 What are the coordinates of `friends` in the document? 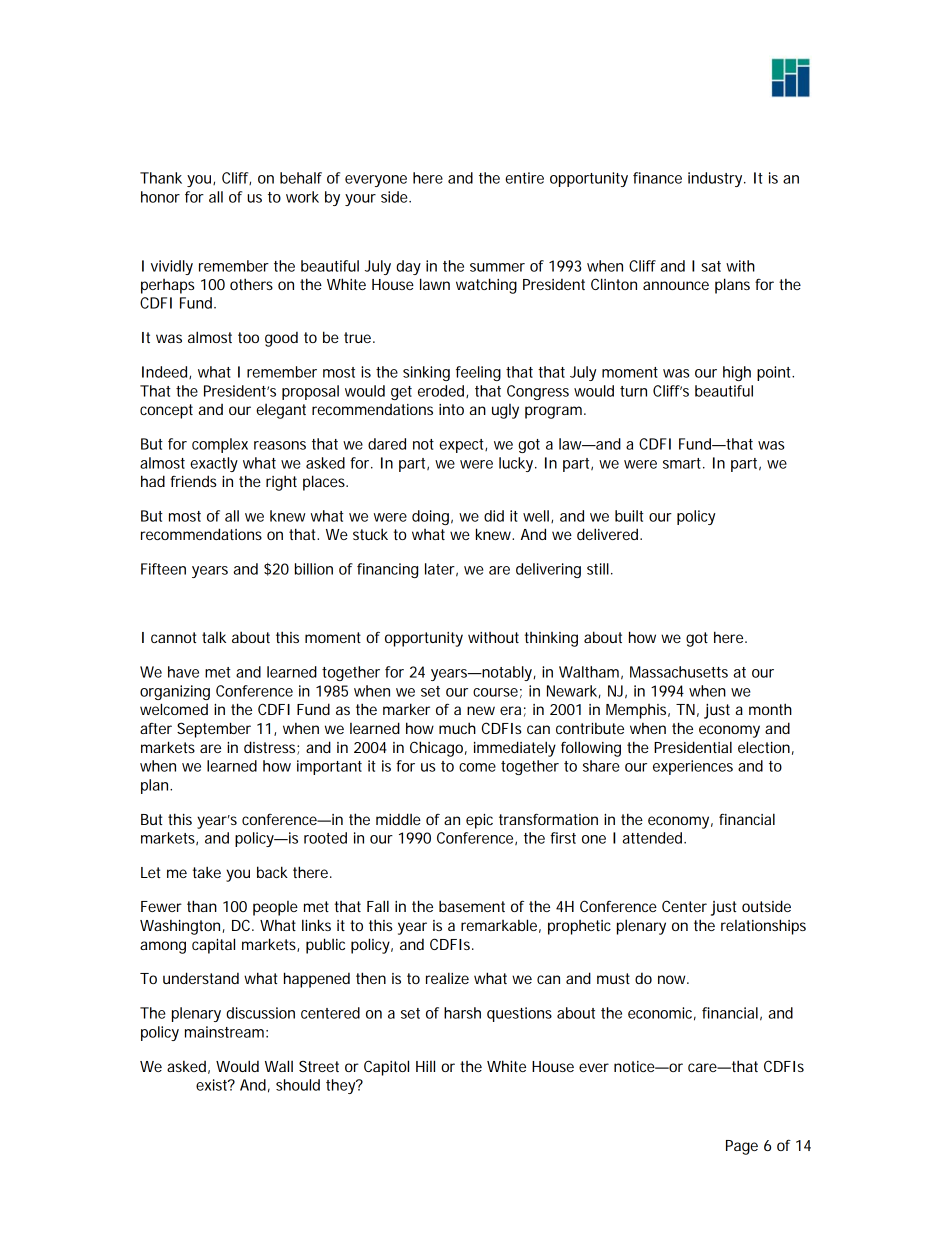 It's located at (193, 481).
